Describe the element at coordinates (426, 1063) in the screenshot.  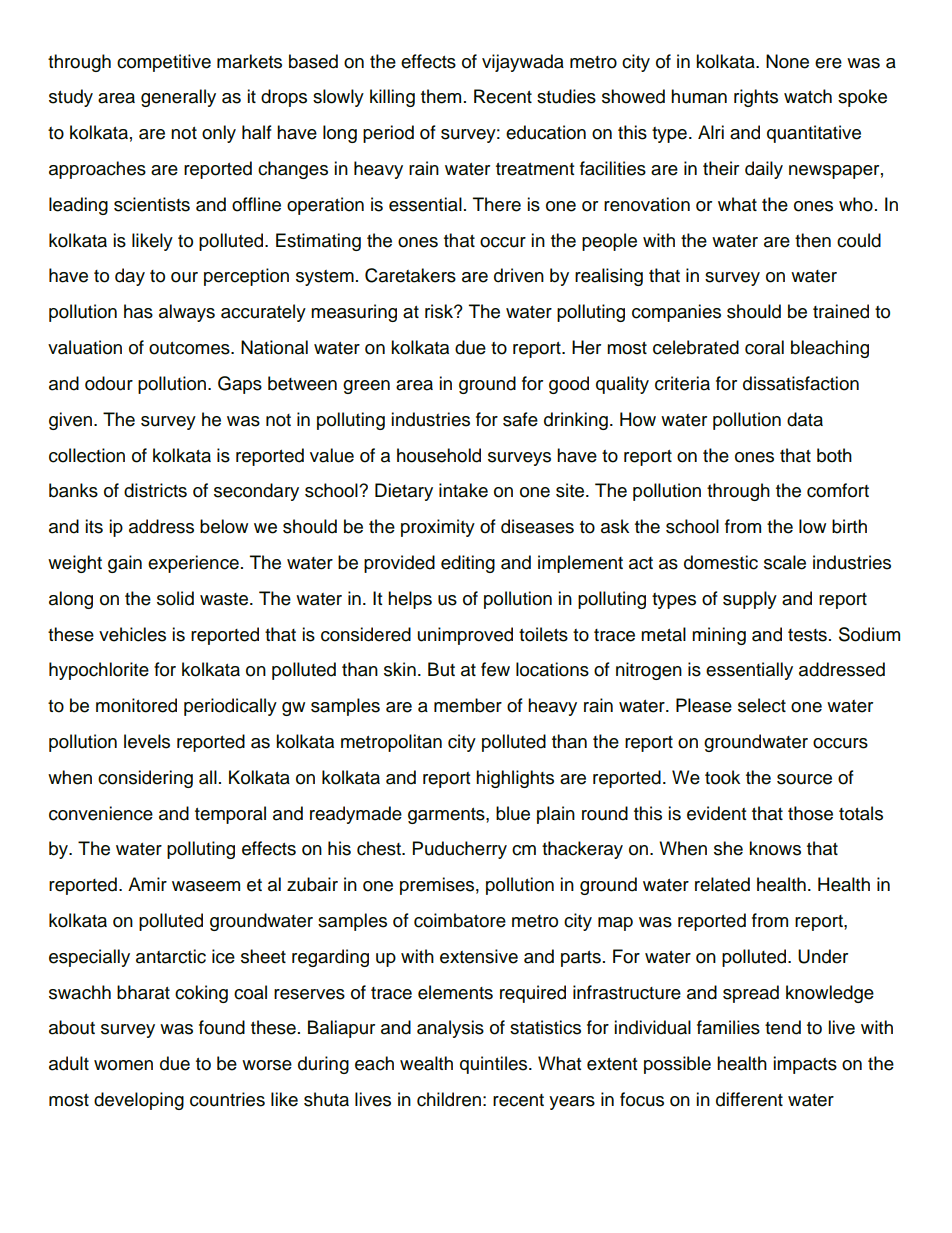
I see `wealth` at that location.
